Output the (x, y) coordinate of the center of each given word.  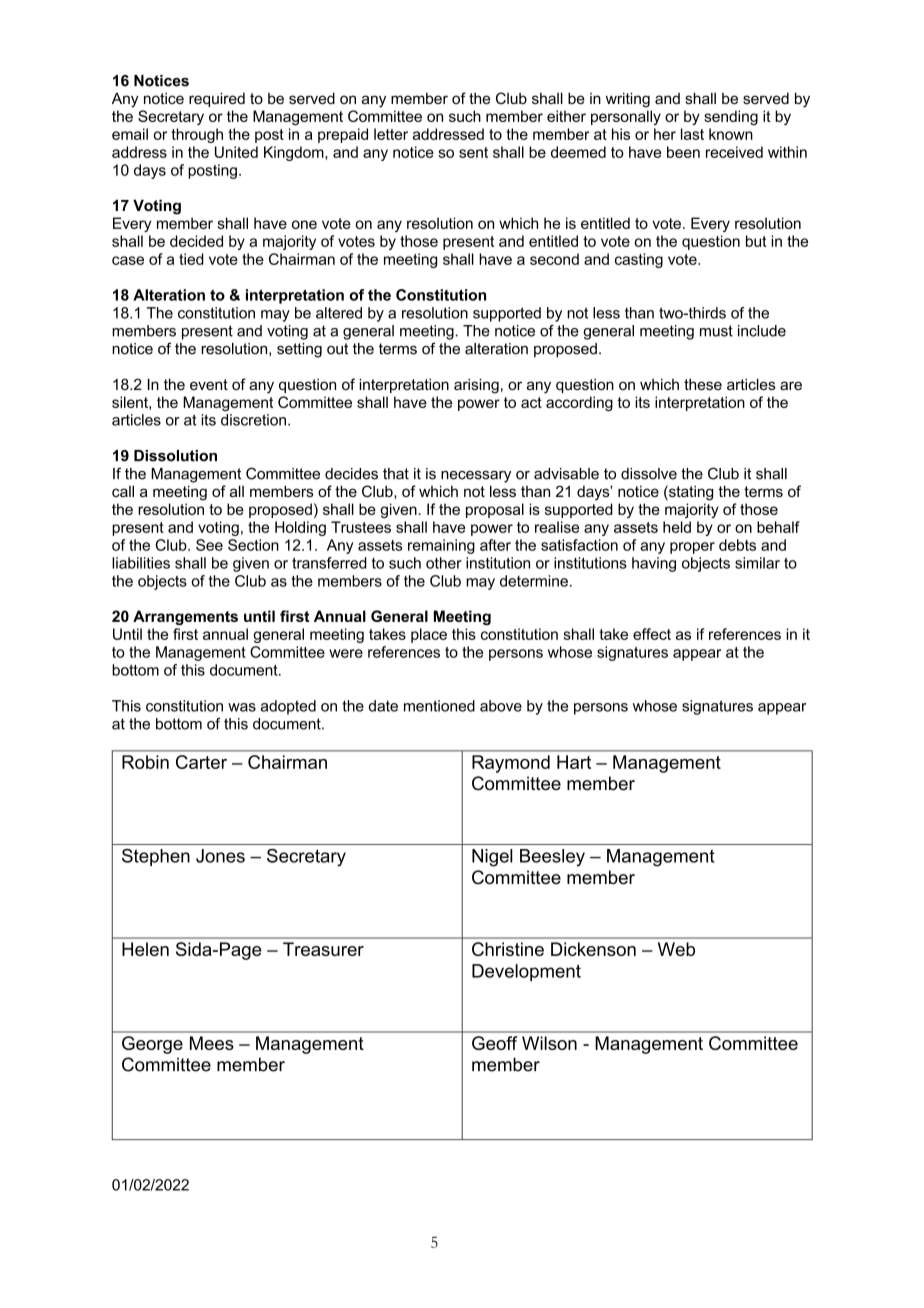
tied (191, 259)
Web (676, 949)
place (429, 635)
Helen (145, 949)
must (716, 331)
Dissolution (175, 456)
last (692, 134)
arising (476, 386)
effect (652, 634)
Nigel (492, 858)
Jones (220, 856)
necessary (476, 477)
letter (391, 134)
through (197, 135)
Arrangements (185, 617)
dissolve (649, 474)
